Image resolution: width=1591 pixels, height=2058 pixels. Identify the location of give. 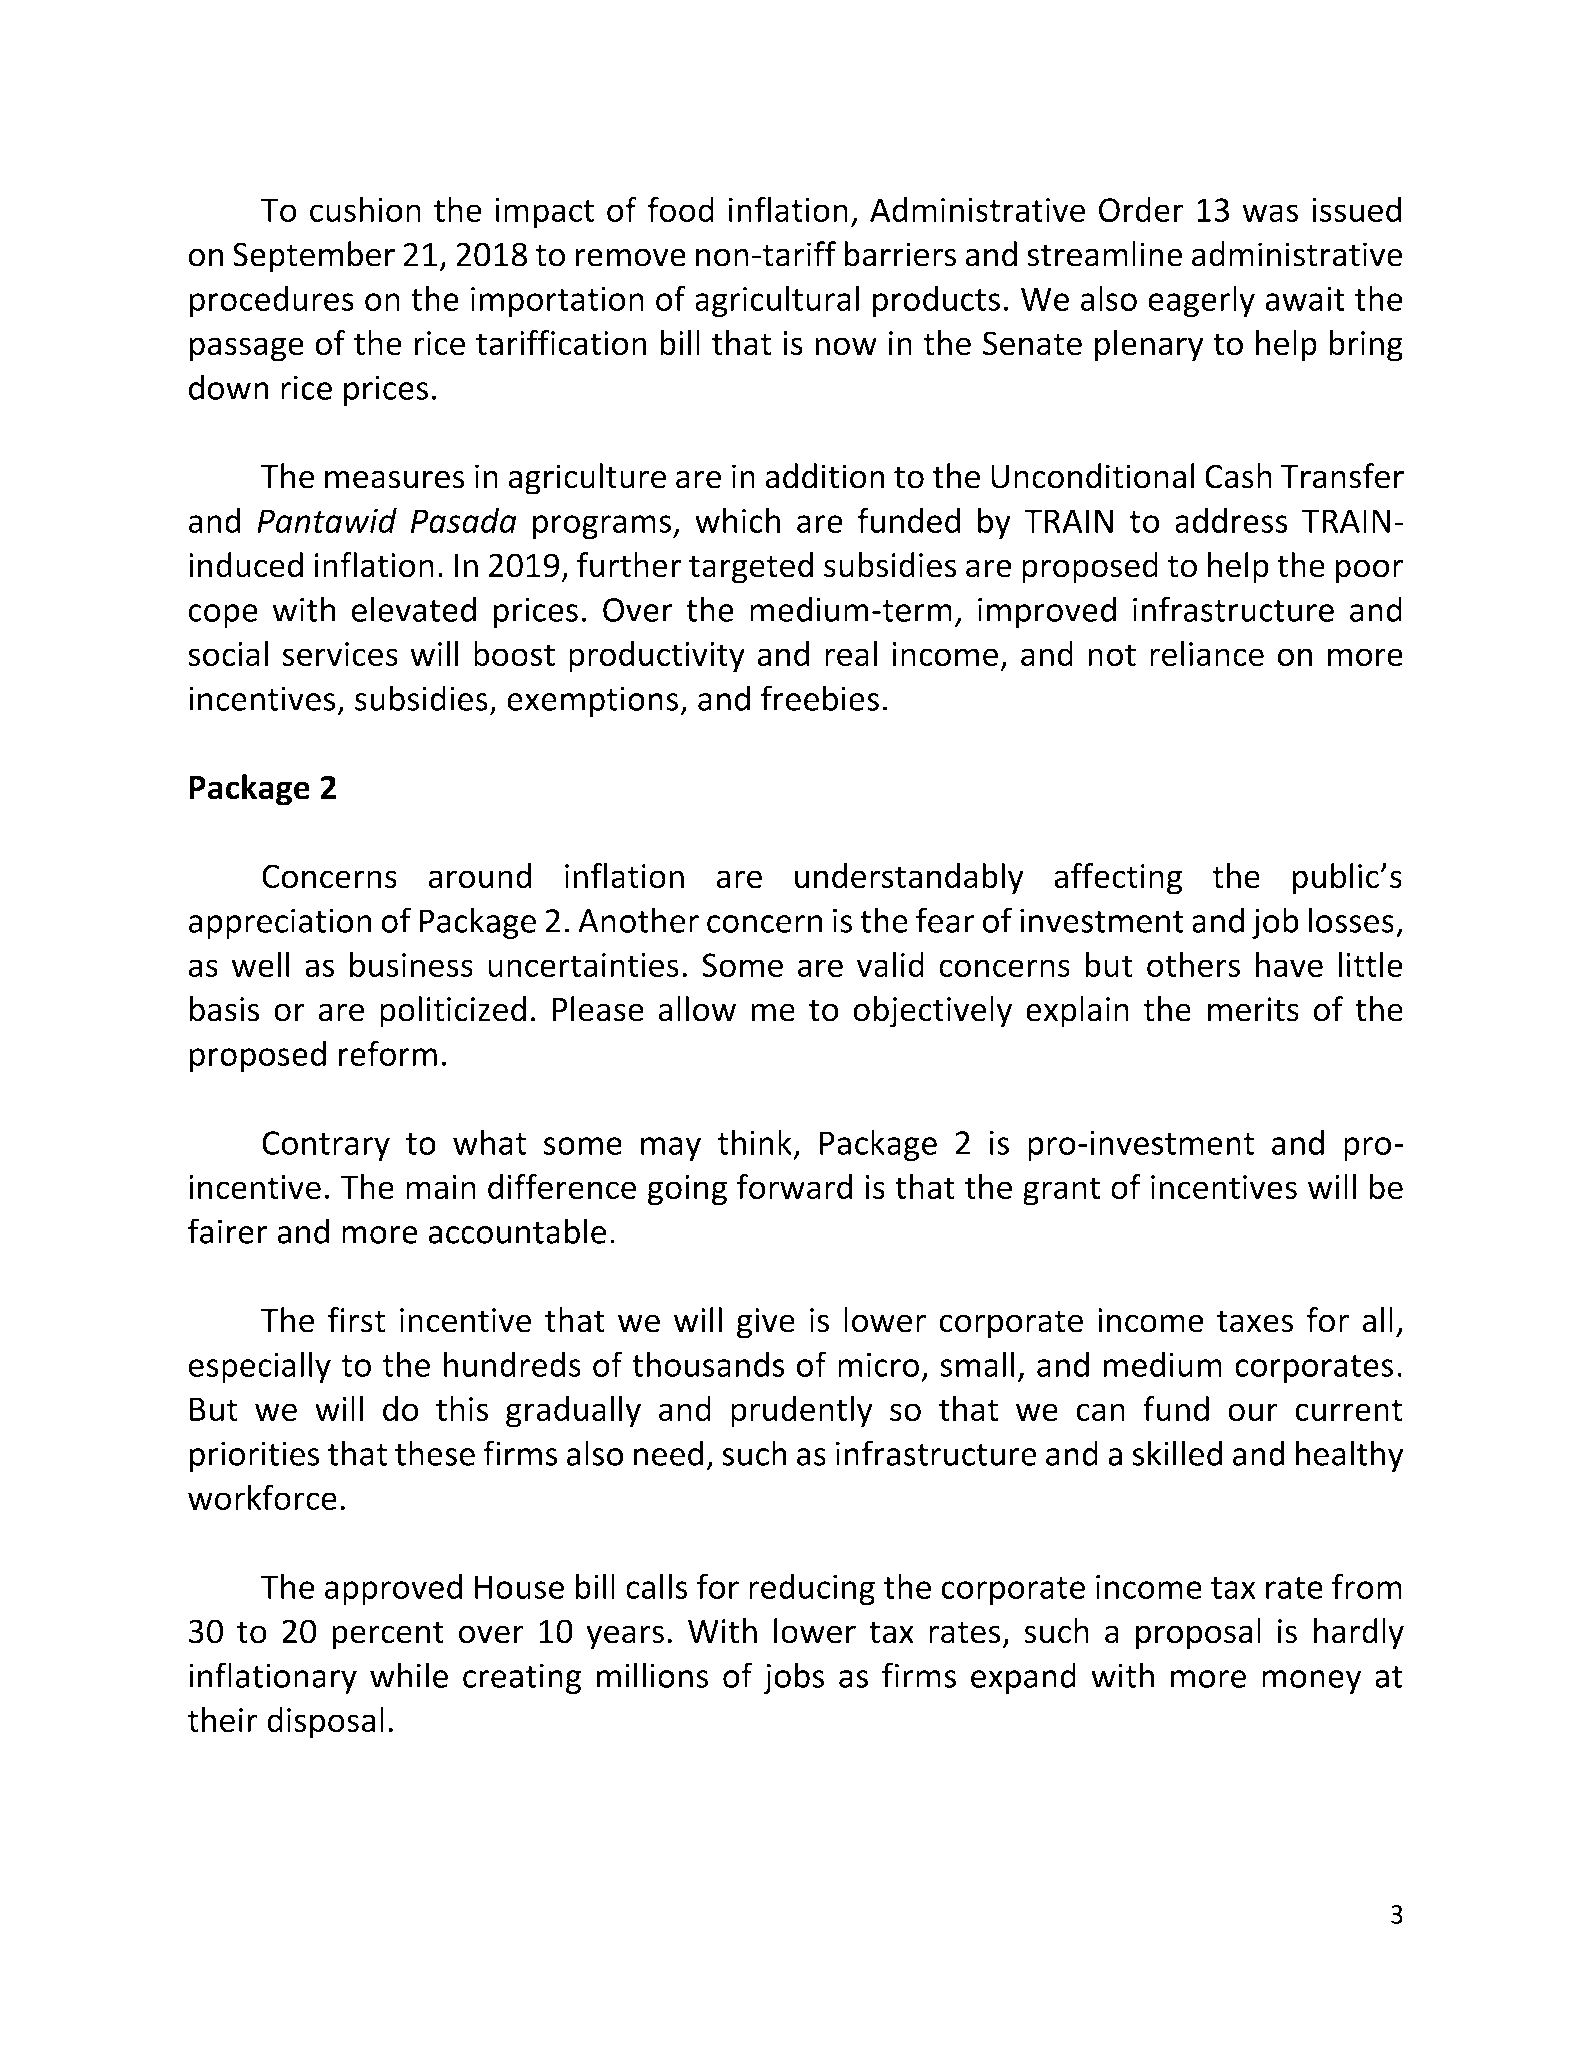
(766, 1323).
